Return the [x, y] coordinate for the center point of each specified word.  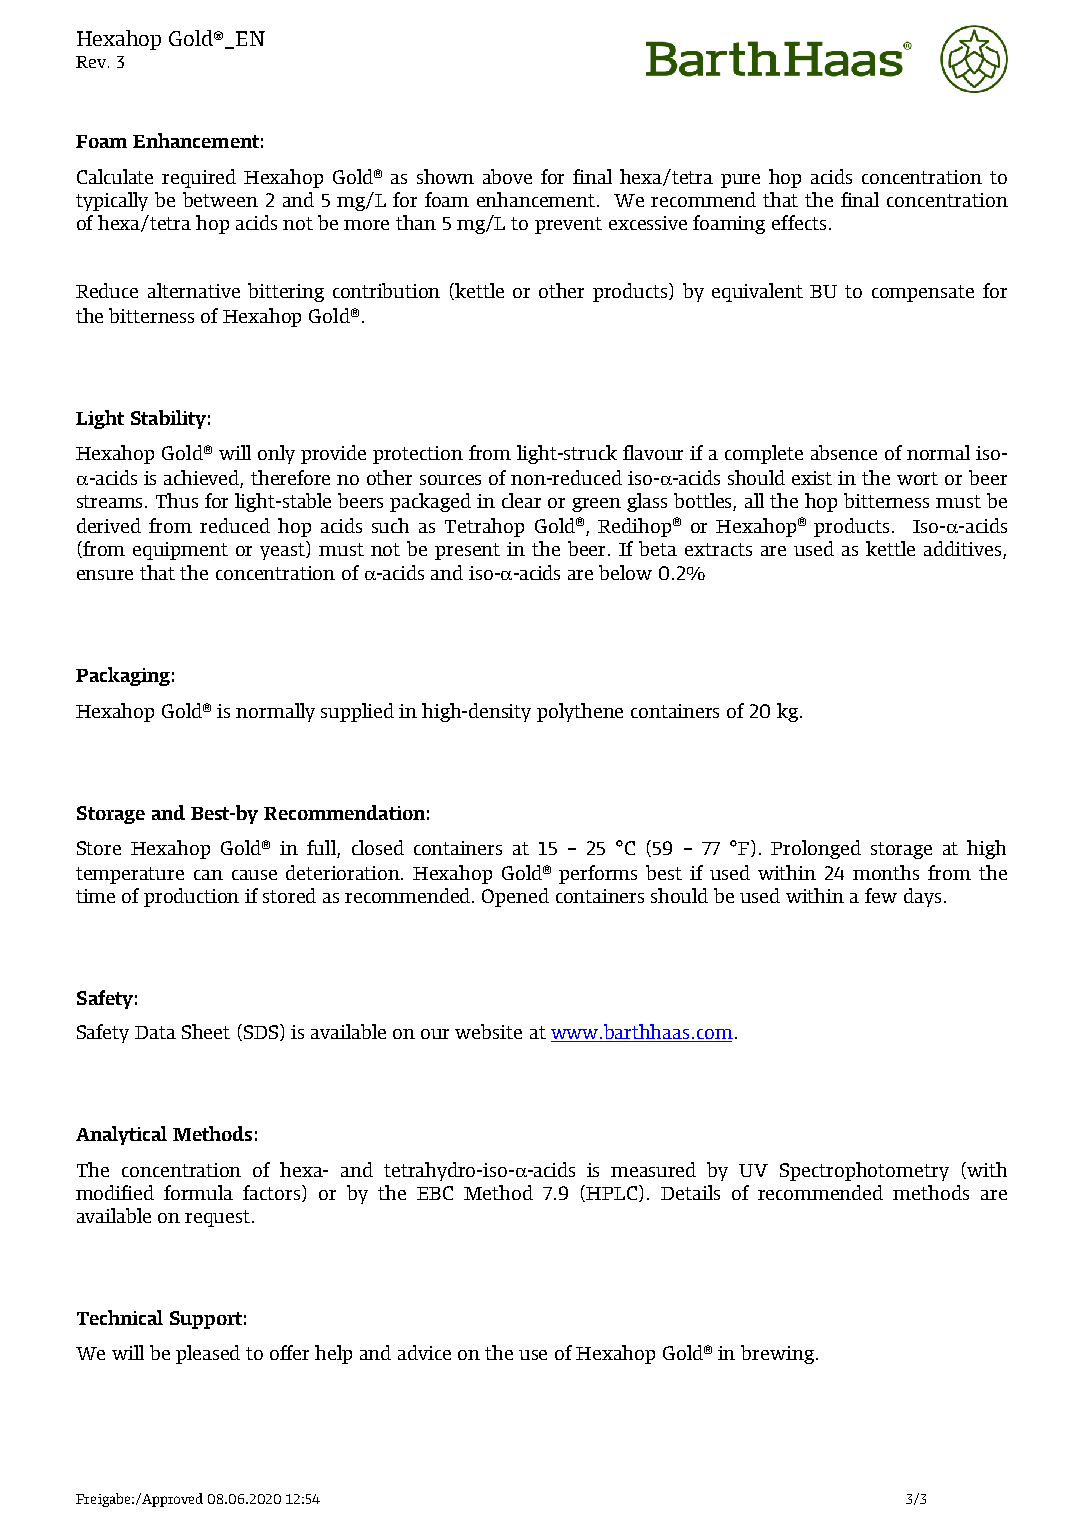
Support [206, 1320]
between [220, 199]
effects [799, 222]
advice [424, 1352]
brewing [777, 1354]
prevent [568, 225]
